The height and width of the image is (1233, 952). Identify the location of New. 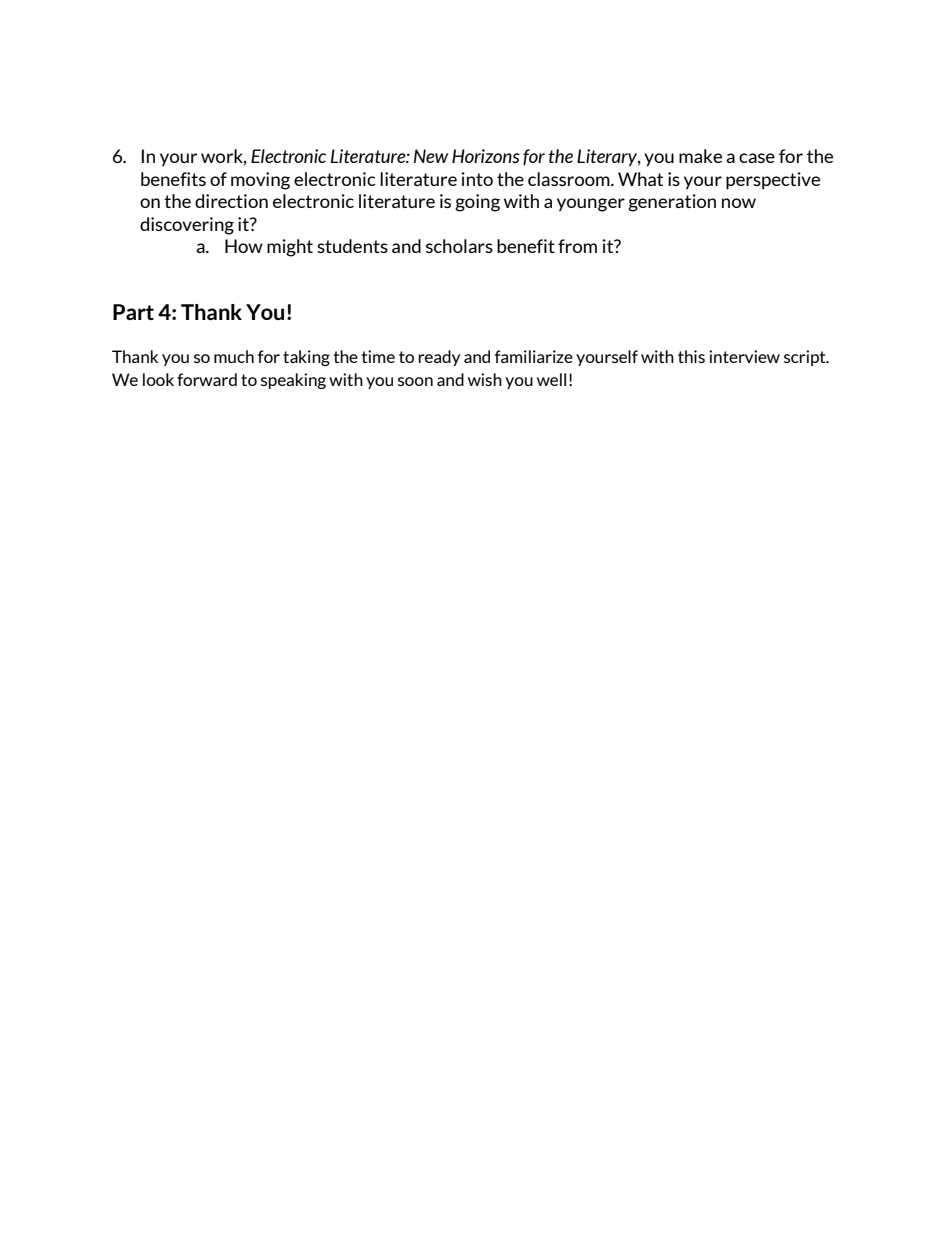
(431, 156).
